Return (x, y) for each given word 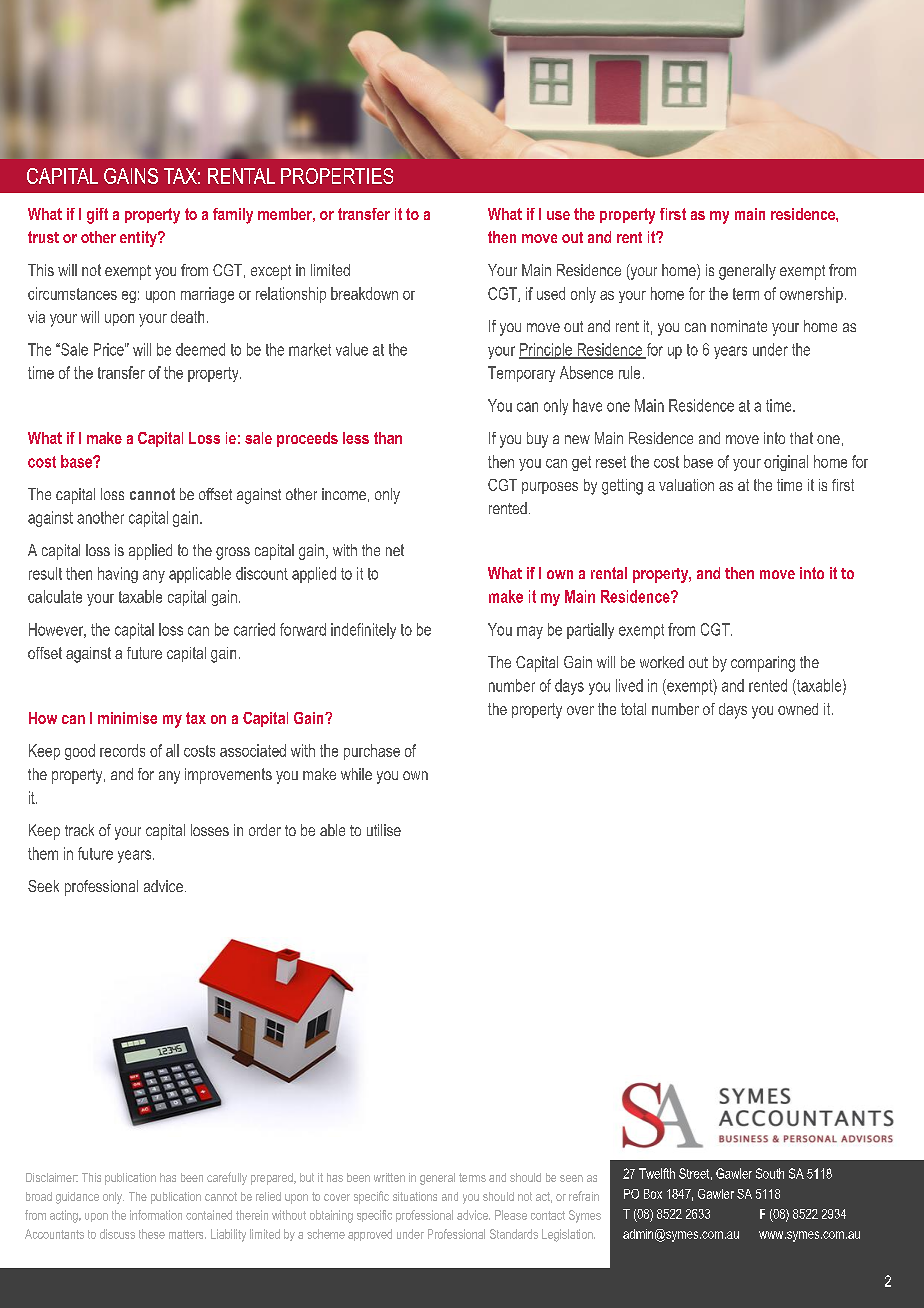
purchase (372, 752)
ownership (811, 295)
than (388, 438)
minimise (127, 718)
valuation (686, 485)
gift (97, 216)
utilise (384, 830)
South (770, 1173)
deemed (200, 349)
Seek (43, 886)
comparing (763, 664)
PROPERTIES (337, 176)
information (156, 1215)
